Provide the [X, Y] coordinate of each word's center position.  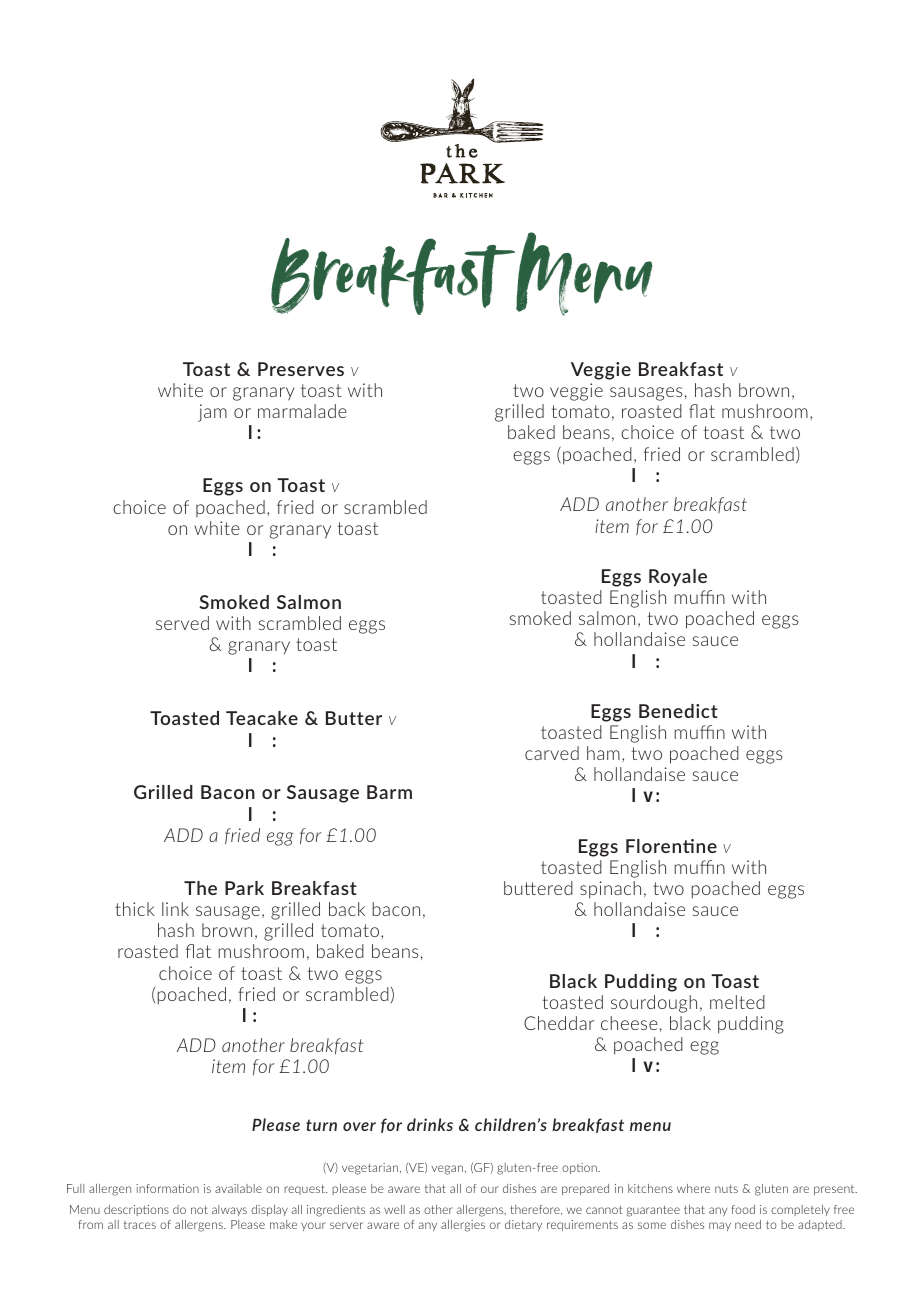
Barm [389, 792]
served [182, 623]
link [175, 909]
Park [244, 888]
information [167, 1188]
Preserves [301, 369]
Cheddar [559, 1023]
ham [603, 753]
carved [552, 753]
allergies [463, 1226]
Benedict [678, 711]
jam [212, 413]
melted [737, 1002]
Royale [678, 578]
